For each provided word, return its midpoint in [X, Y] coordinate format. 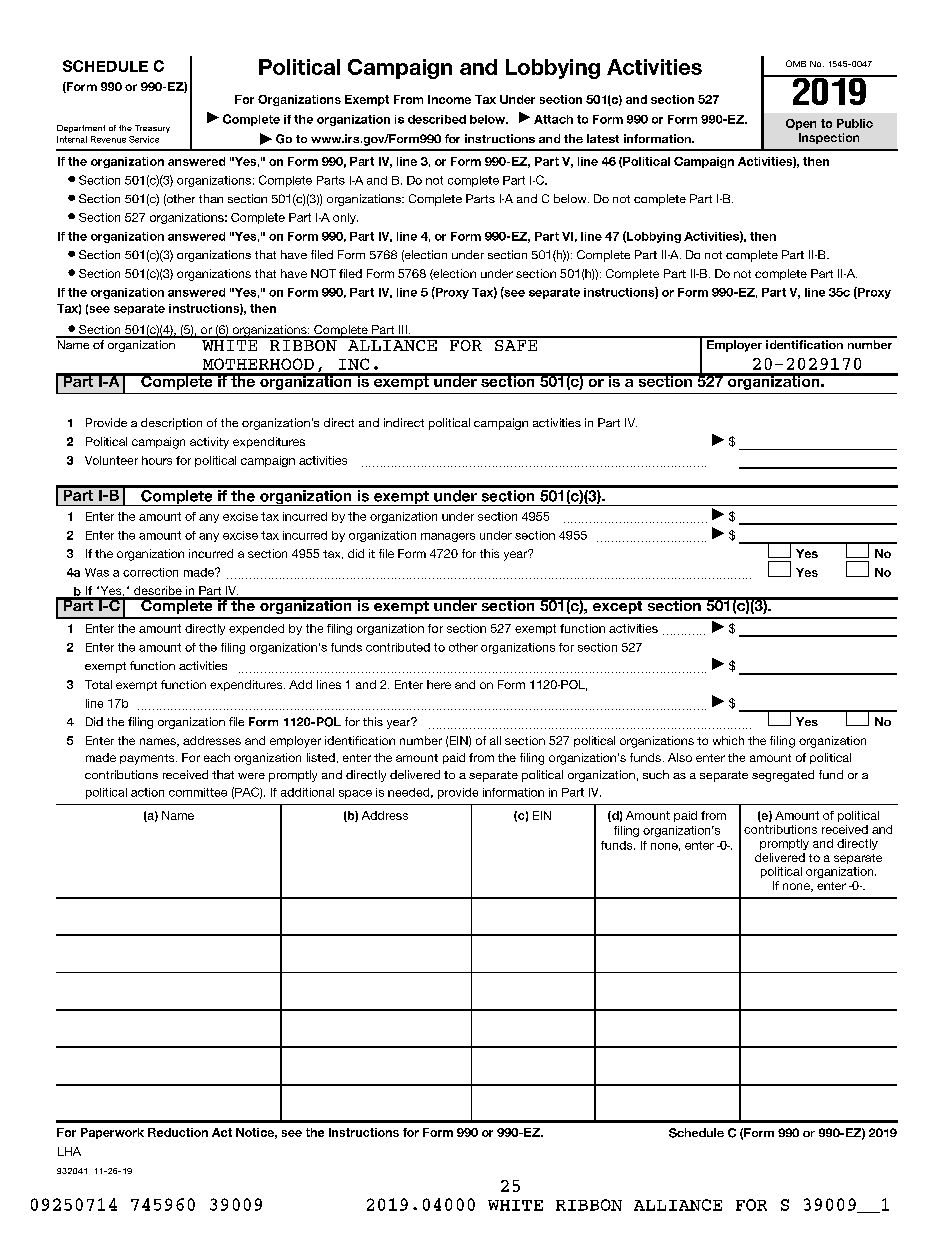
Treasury [152, 129]
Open [801, 124]
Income [449, 99]
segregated [783, 776]
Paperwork [112, 1133]
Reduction [178, 1132]
